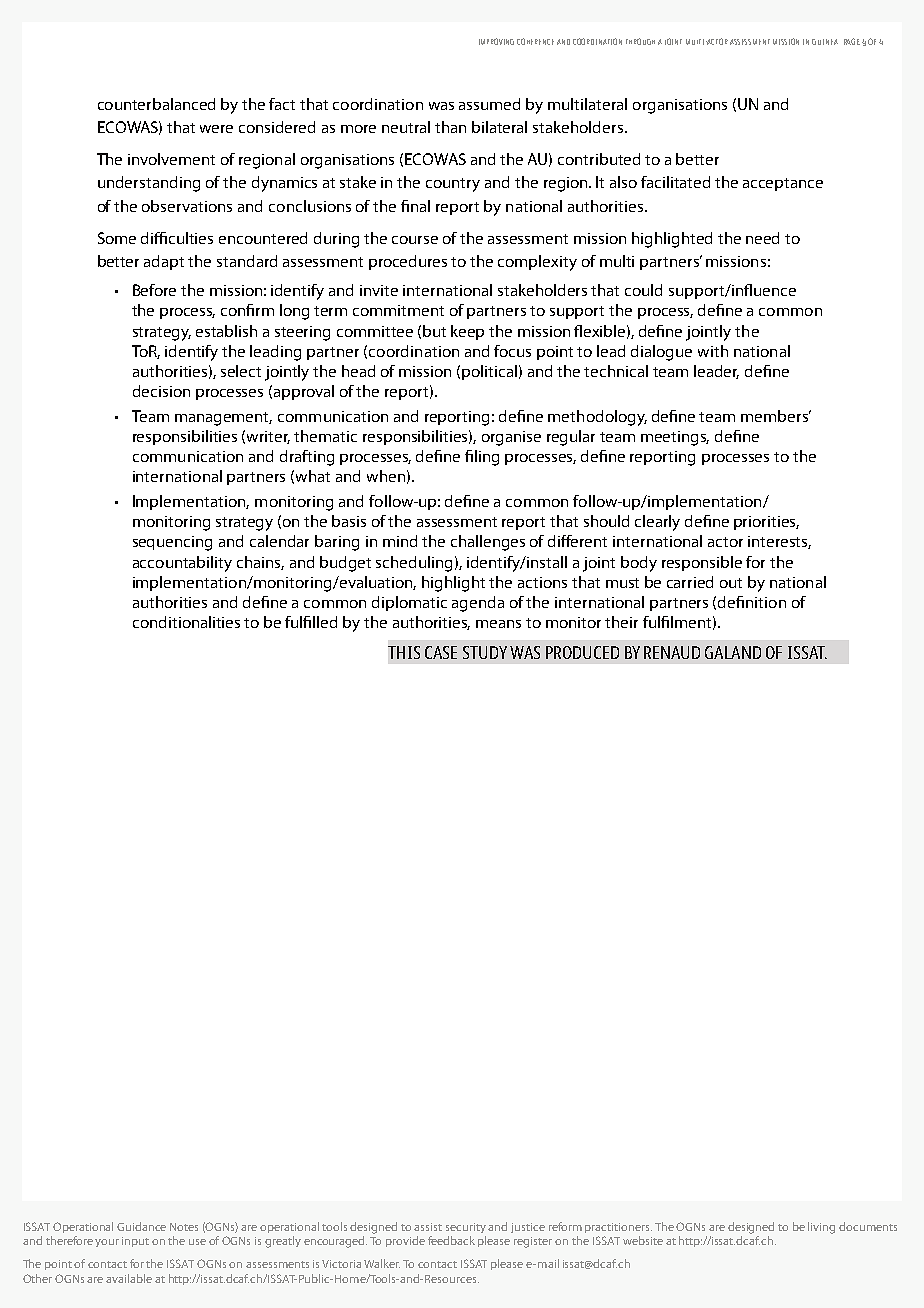  Describe the element at coordinates (489, 104) in the screenshot. I see `assumed` at that location.
